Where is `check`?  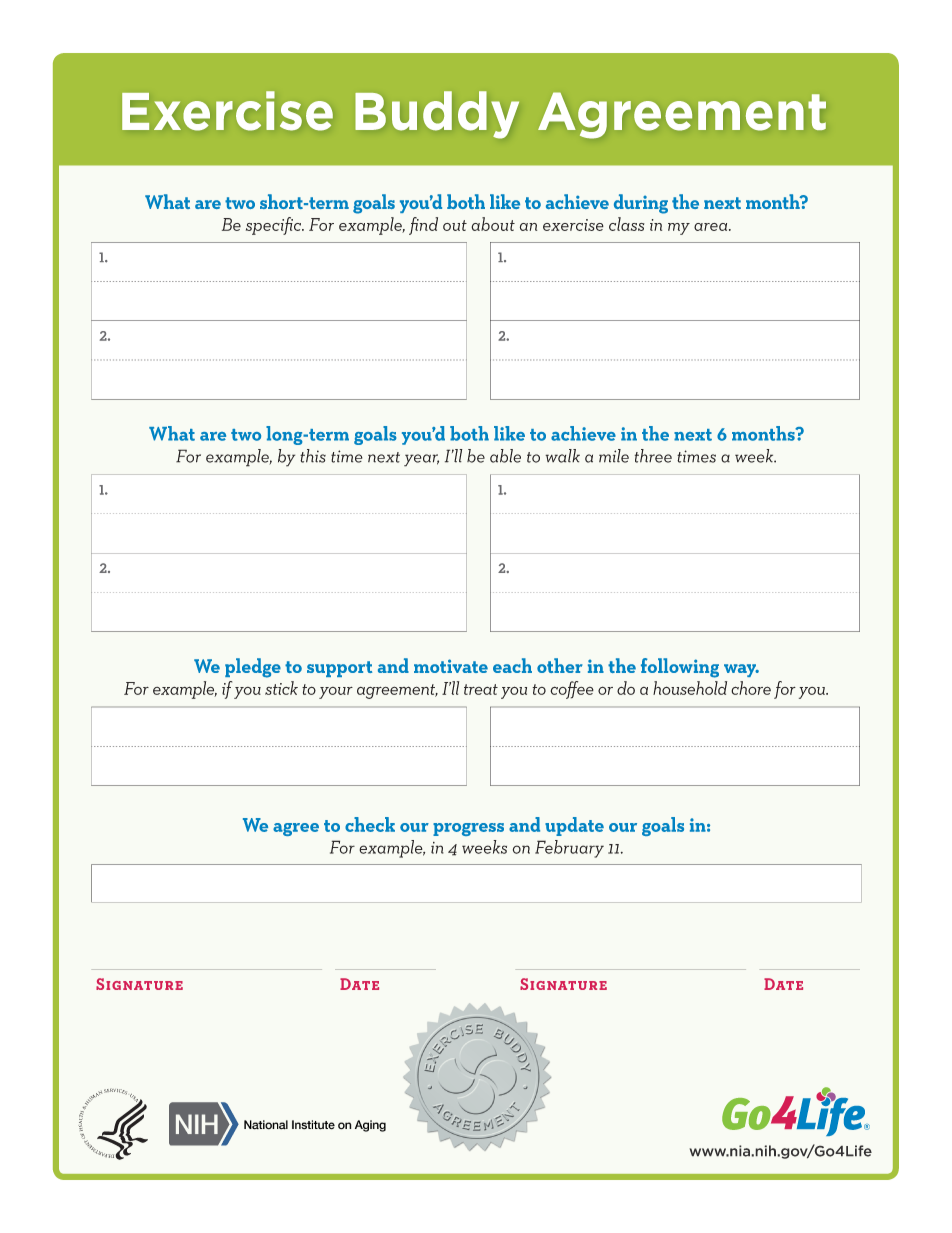
check is located at coordinates (370, 824).
